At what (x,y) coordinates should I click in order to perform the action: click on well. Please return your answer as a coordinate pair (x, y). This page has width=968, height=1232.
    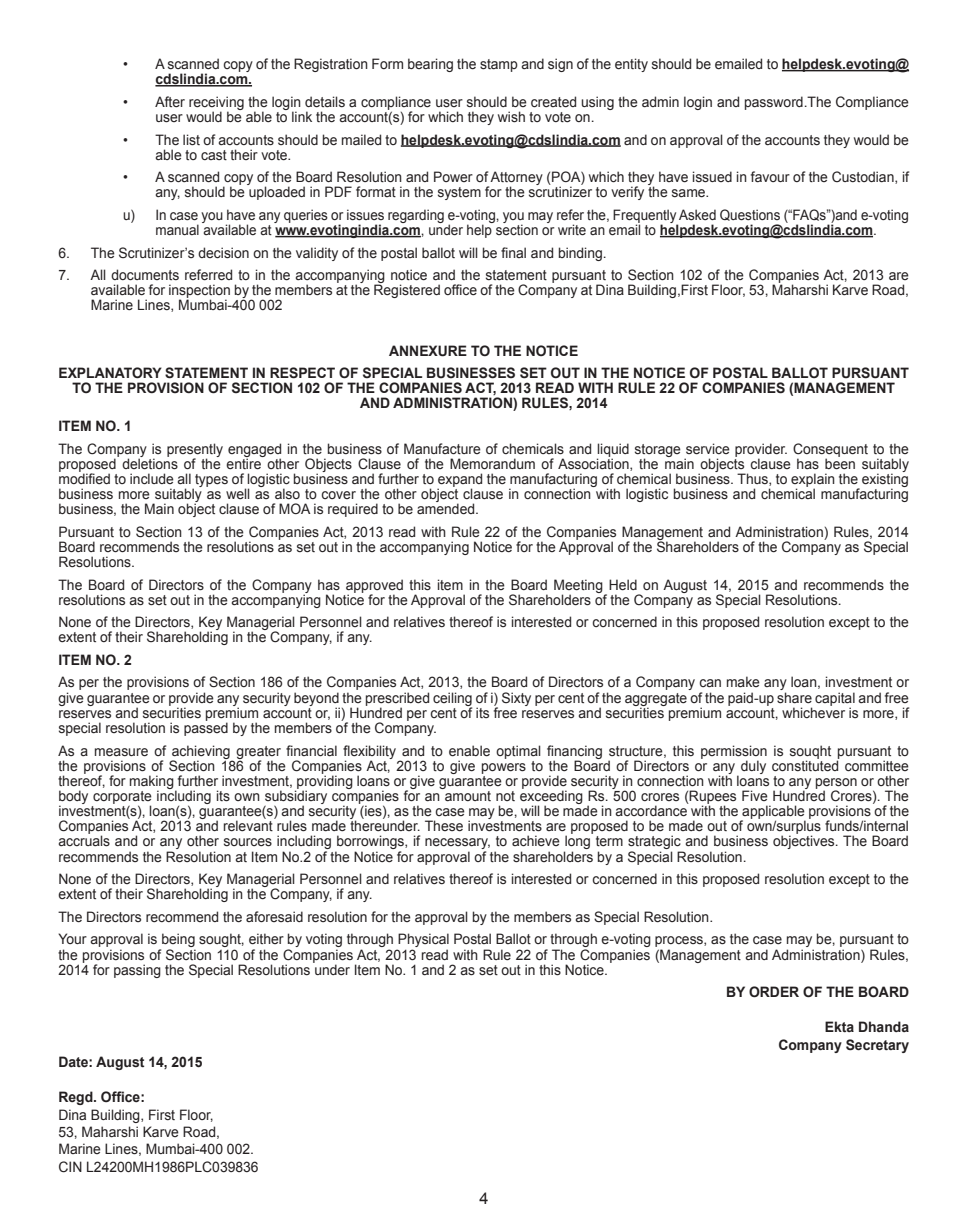
    Looking at the image, I should click on (238, 494).
